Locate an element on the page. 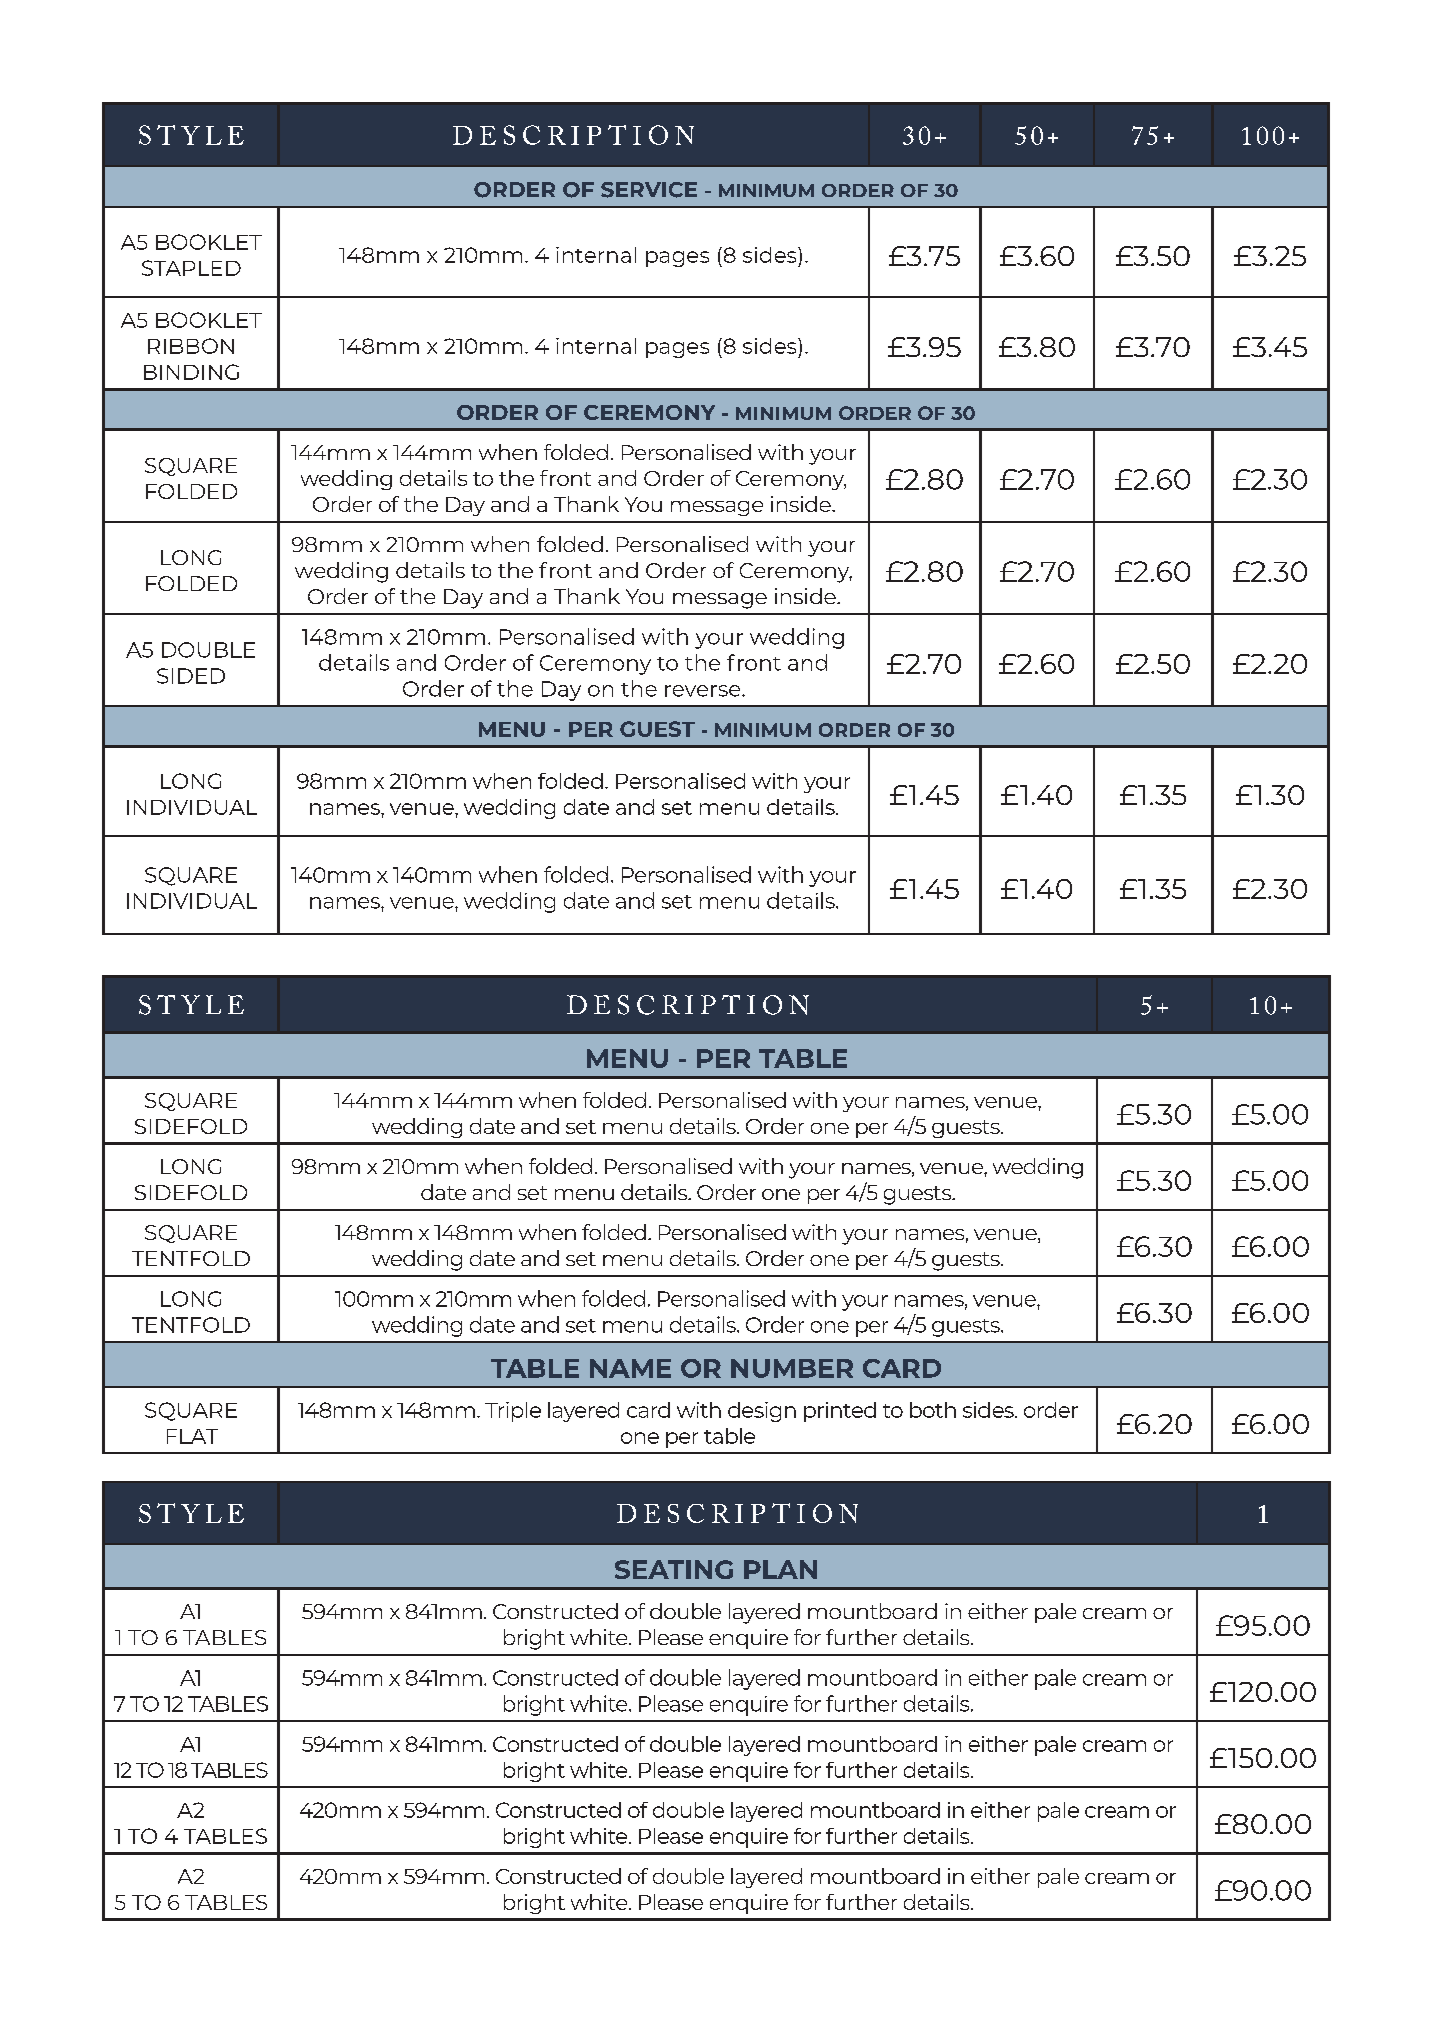 The width and height of the image is (1433, 2026). STAPLED is located at coordinates (191, 268).
